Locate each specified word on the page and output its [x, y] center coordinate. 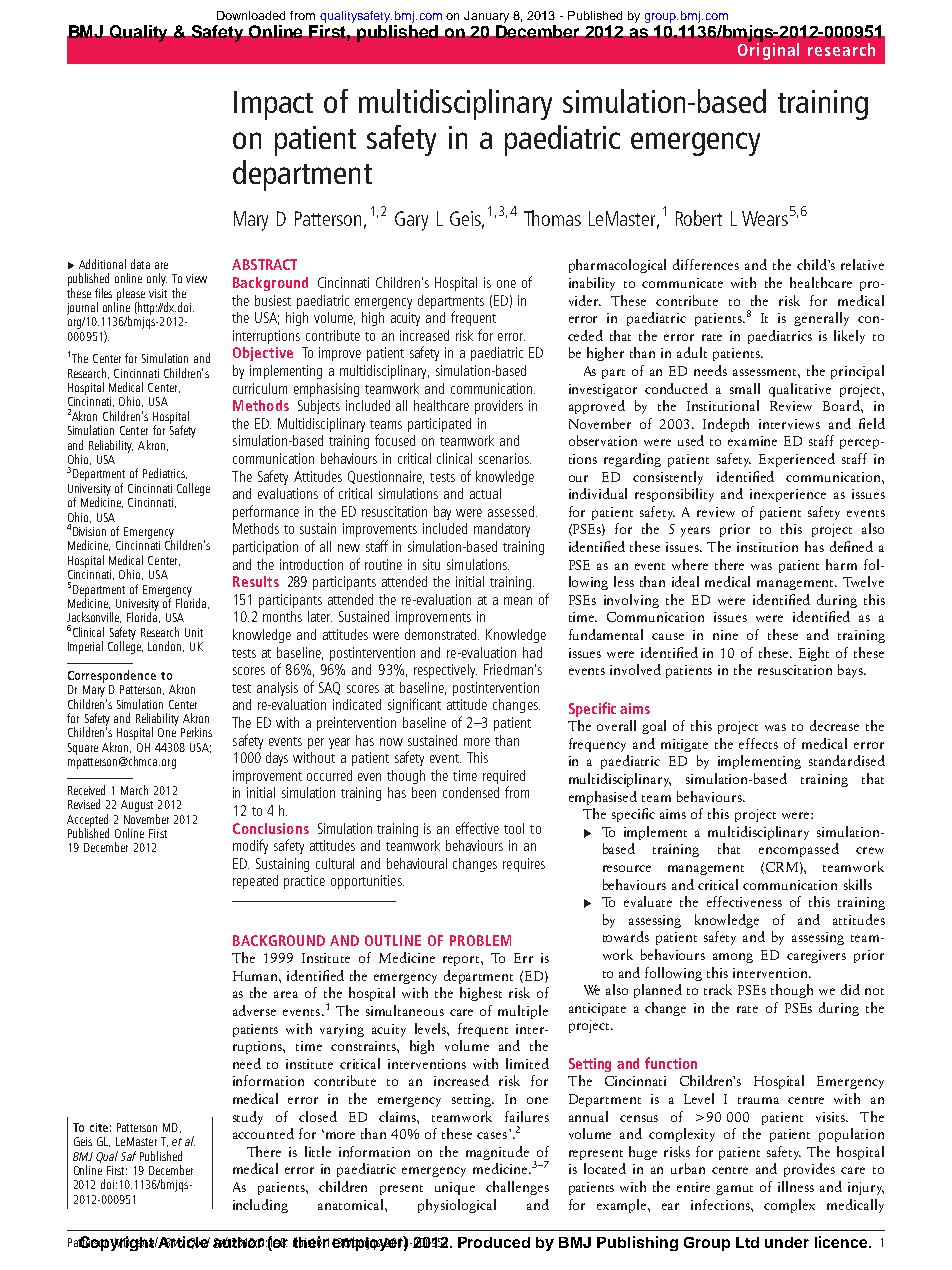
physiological [457, 1206]
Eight [814, 654]
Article [183, 1242]
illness [796, 1186]
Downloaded [251, 15]
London [166, 646]
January [486, 18]
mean [518, 601]
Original [768, 50]
